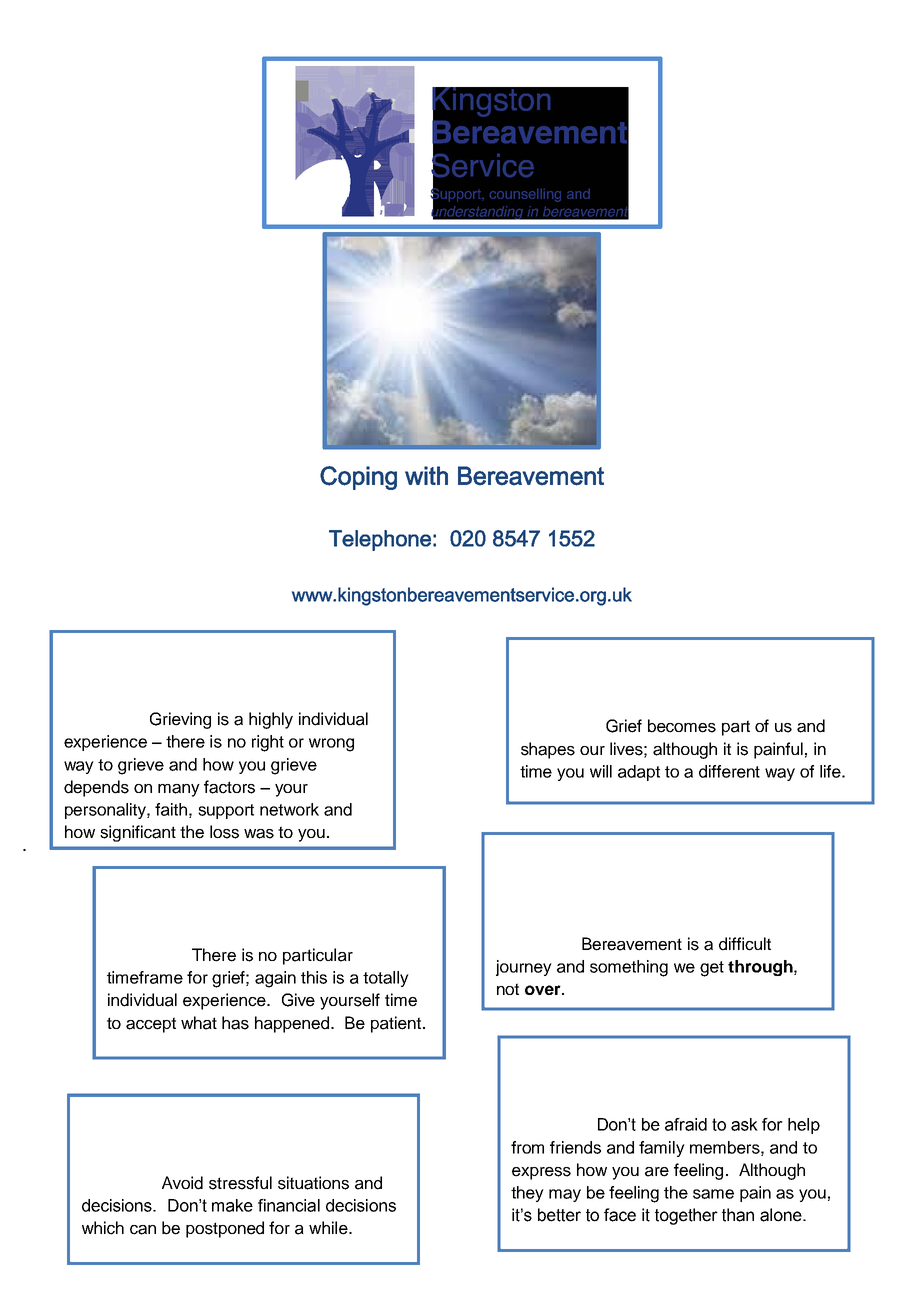  What do you see at coordinates (182, 1183) in the screenshot?
I see `Avoid` at bounding box center [182, 1183].
